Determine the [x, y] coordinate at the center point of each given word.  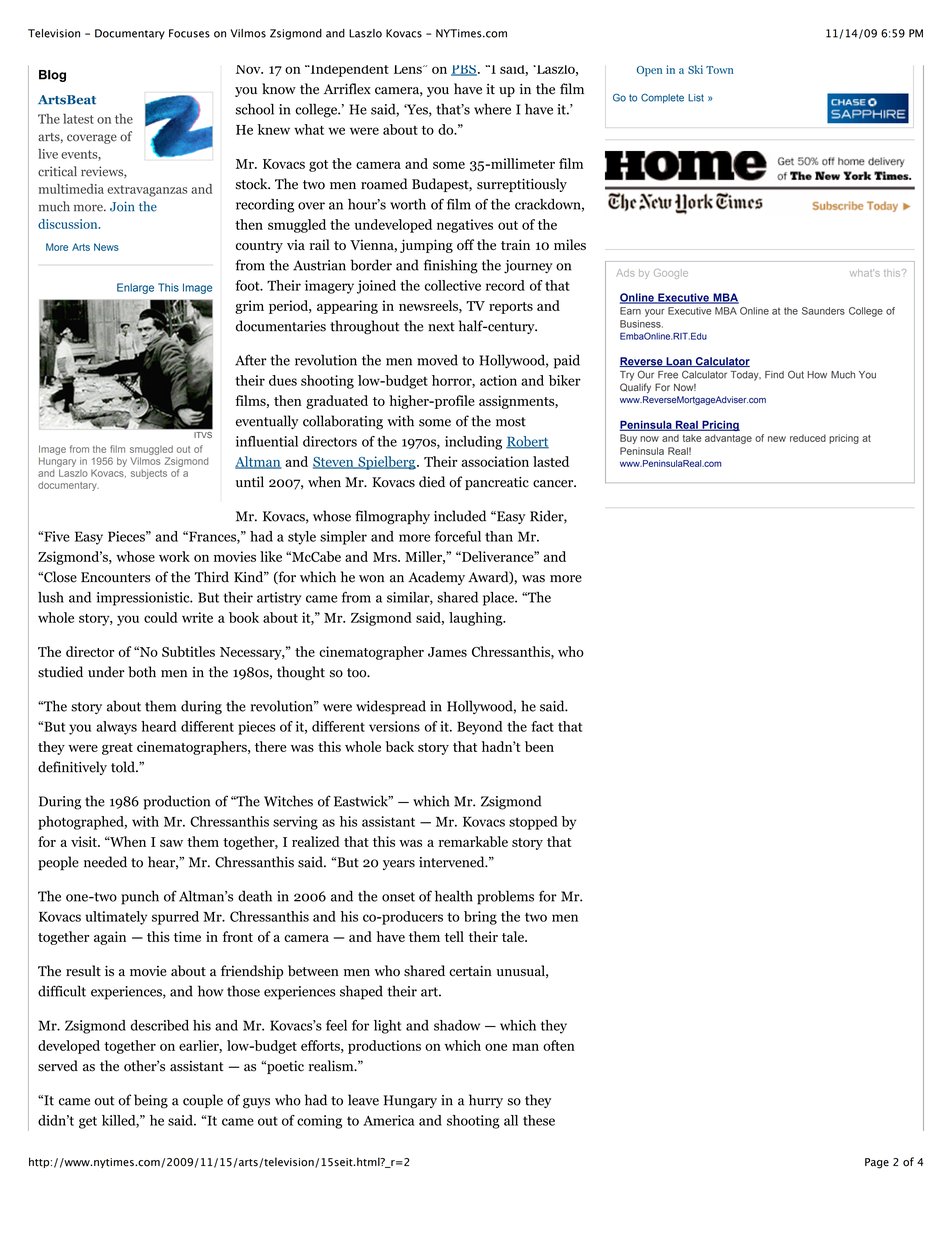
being [151, 1101]
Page [877, 1163]
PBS [464, 70]
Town [719, 70]
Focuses [189, 33]
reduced [808, 438]
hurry [486, 1101]
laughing [477, 619]
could [161, 617]
